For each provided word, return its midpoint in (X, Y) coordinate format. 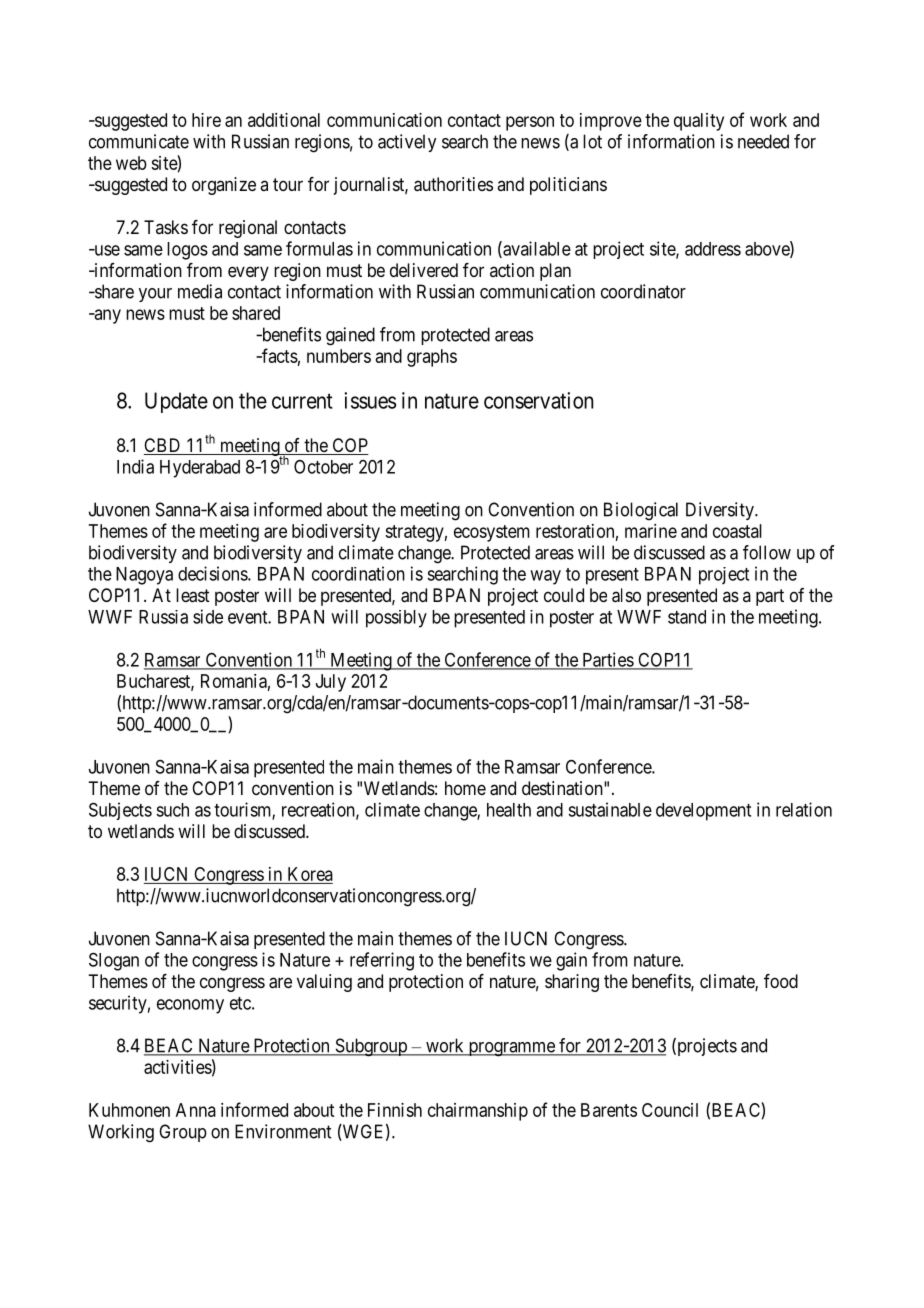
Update (176, 402)
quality (699, 122)
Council (670, 1110)
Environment (283, 1131)
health (509, 810)
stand (687, 617)
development (703, 812)
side (208, 616)
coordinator (643, 291)
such (172, 810)
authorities (453, 184)
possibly (396, 619)
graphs (432, 358)
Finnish (395, 1110)
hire (206, 120)
